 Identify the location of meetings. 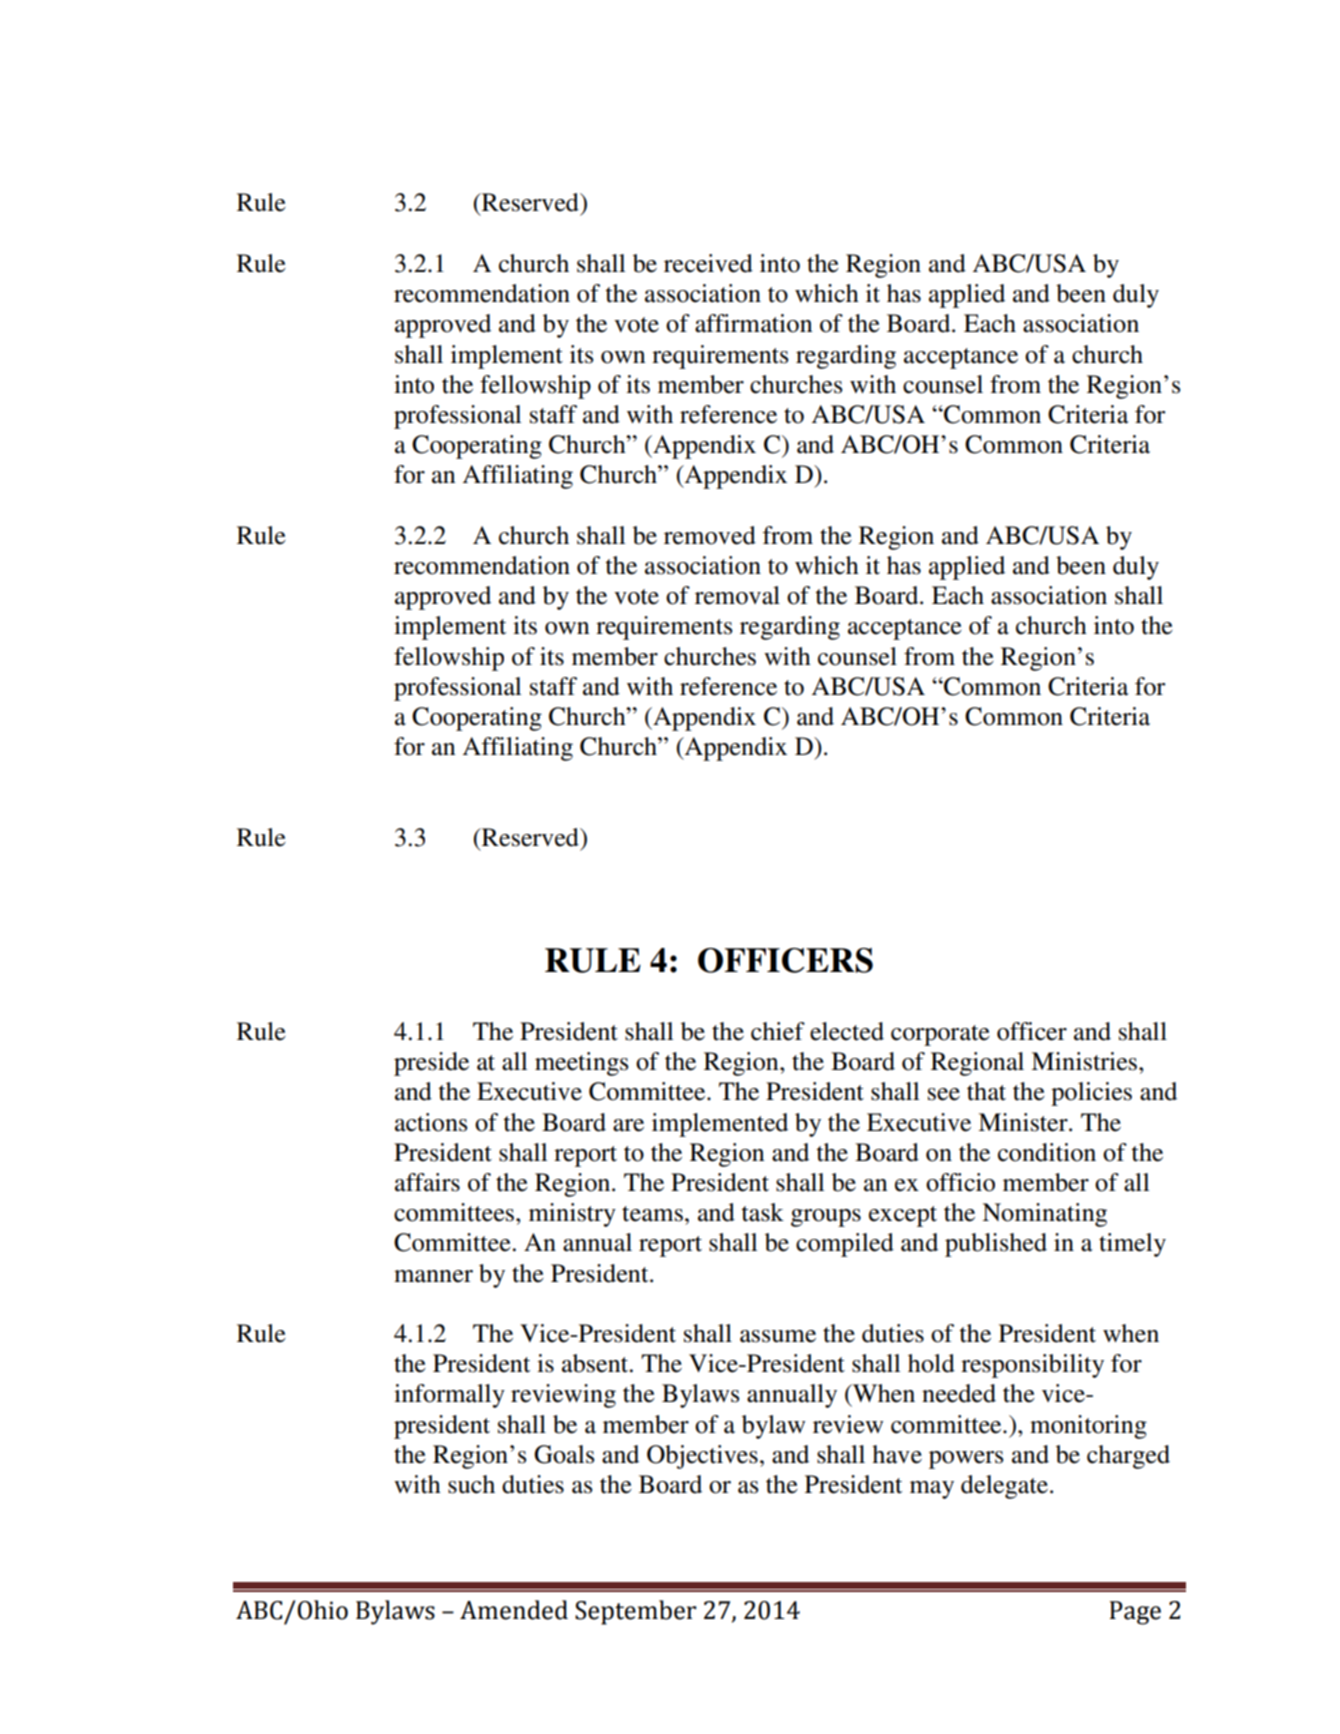
(581, 1064).
